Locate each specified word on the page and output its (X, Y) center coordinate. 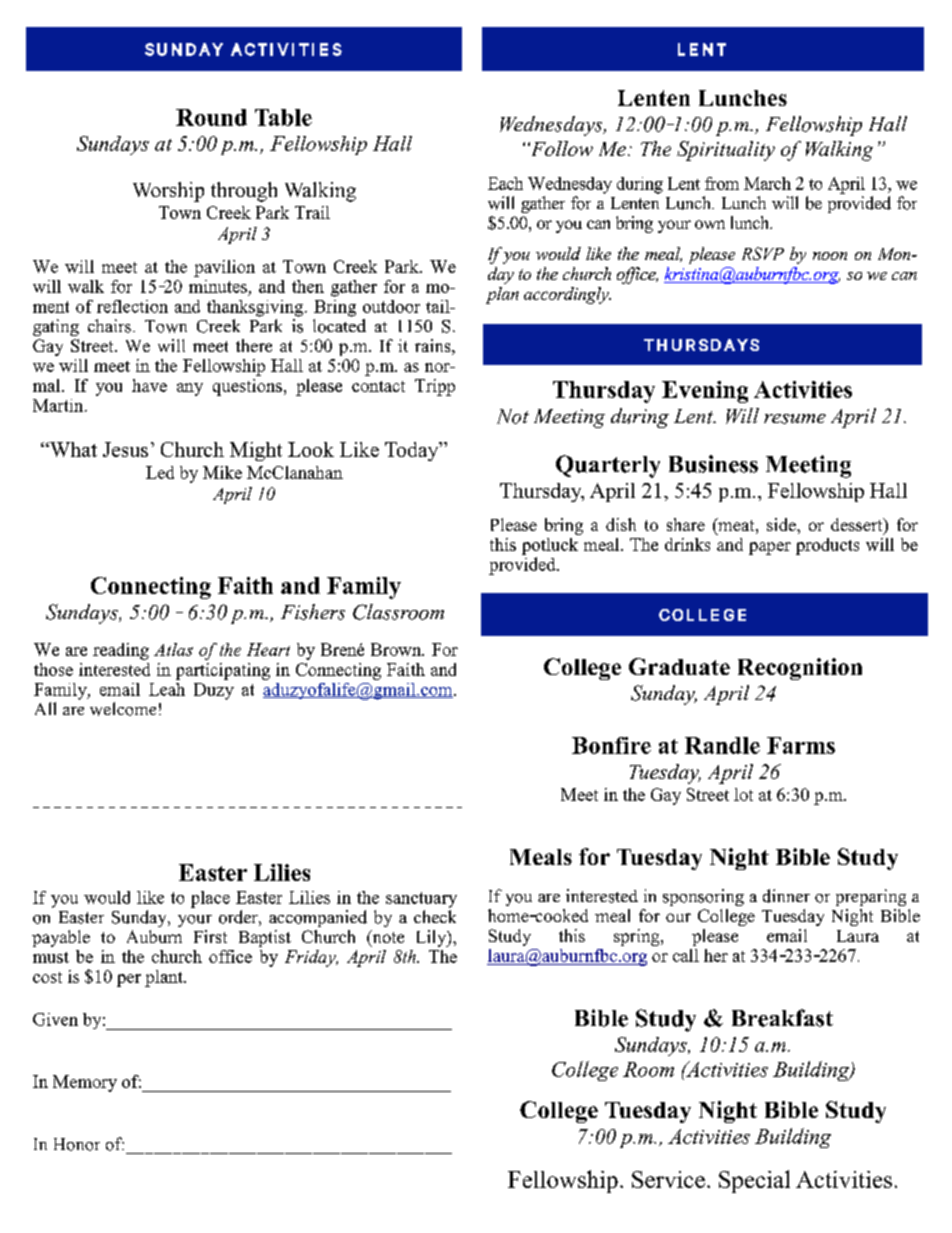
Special (754, 1181)
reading (121, 651)
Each (505, 183)
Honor (77, 1144)
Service (668, 1179)
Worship (168, 192)
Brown (397, 649)
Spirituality (726, 151)
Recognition (800, 669)
